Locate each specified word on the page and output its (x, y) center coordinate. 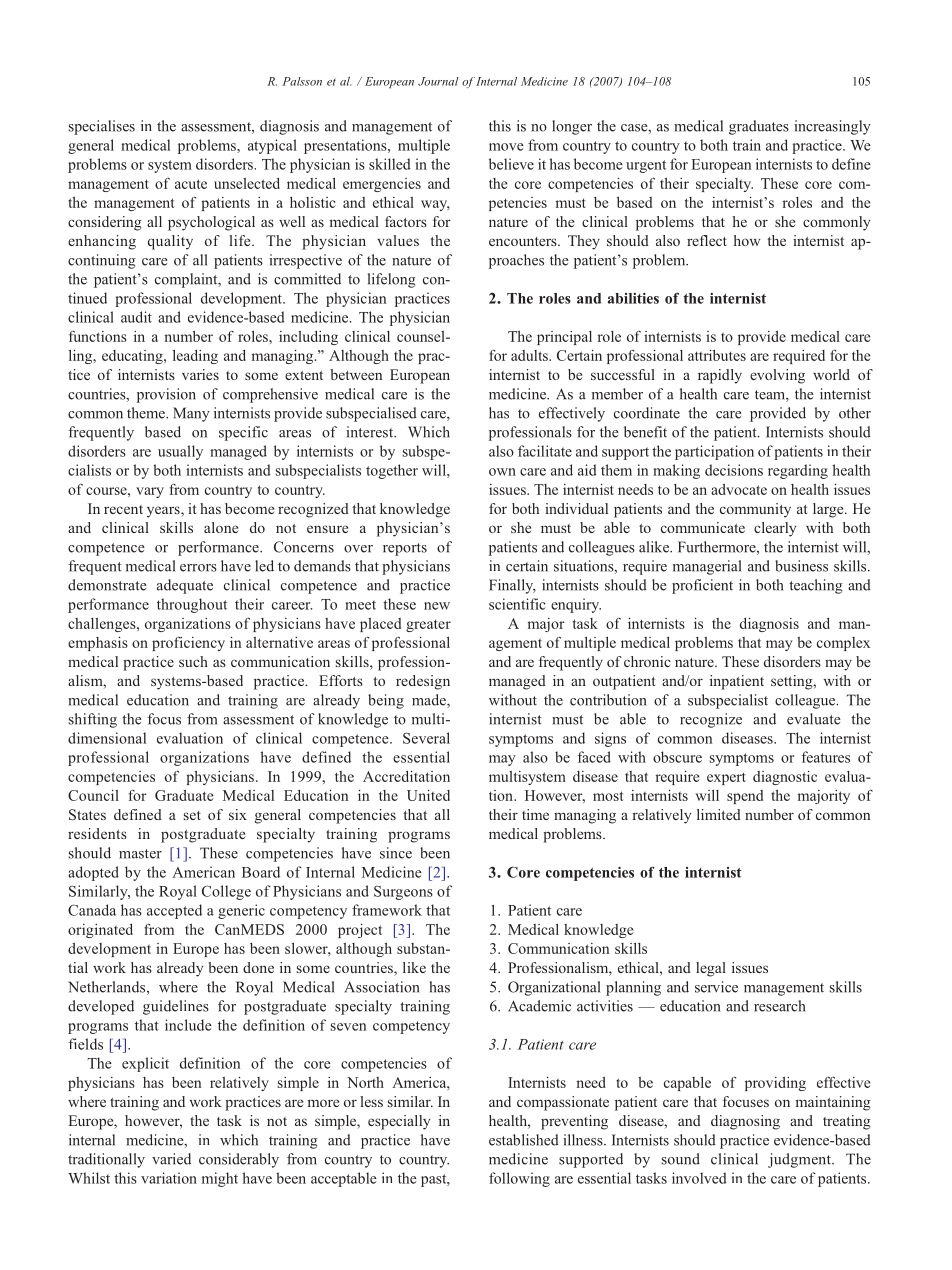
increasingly (832, 127)
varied (171, 1159)
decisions (734, 470)
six (238, 814)
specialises (102, 127)
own (502, 472)
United (428, 795)
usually (180, 452)
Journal (438, 81)
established (524, 1140)
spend (745, 797)
